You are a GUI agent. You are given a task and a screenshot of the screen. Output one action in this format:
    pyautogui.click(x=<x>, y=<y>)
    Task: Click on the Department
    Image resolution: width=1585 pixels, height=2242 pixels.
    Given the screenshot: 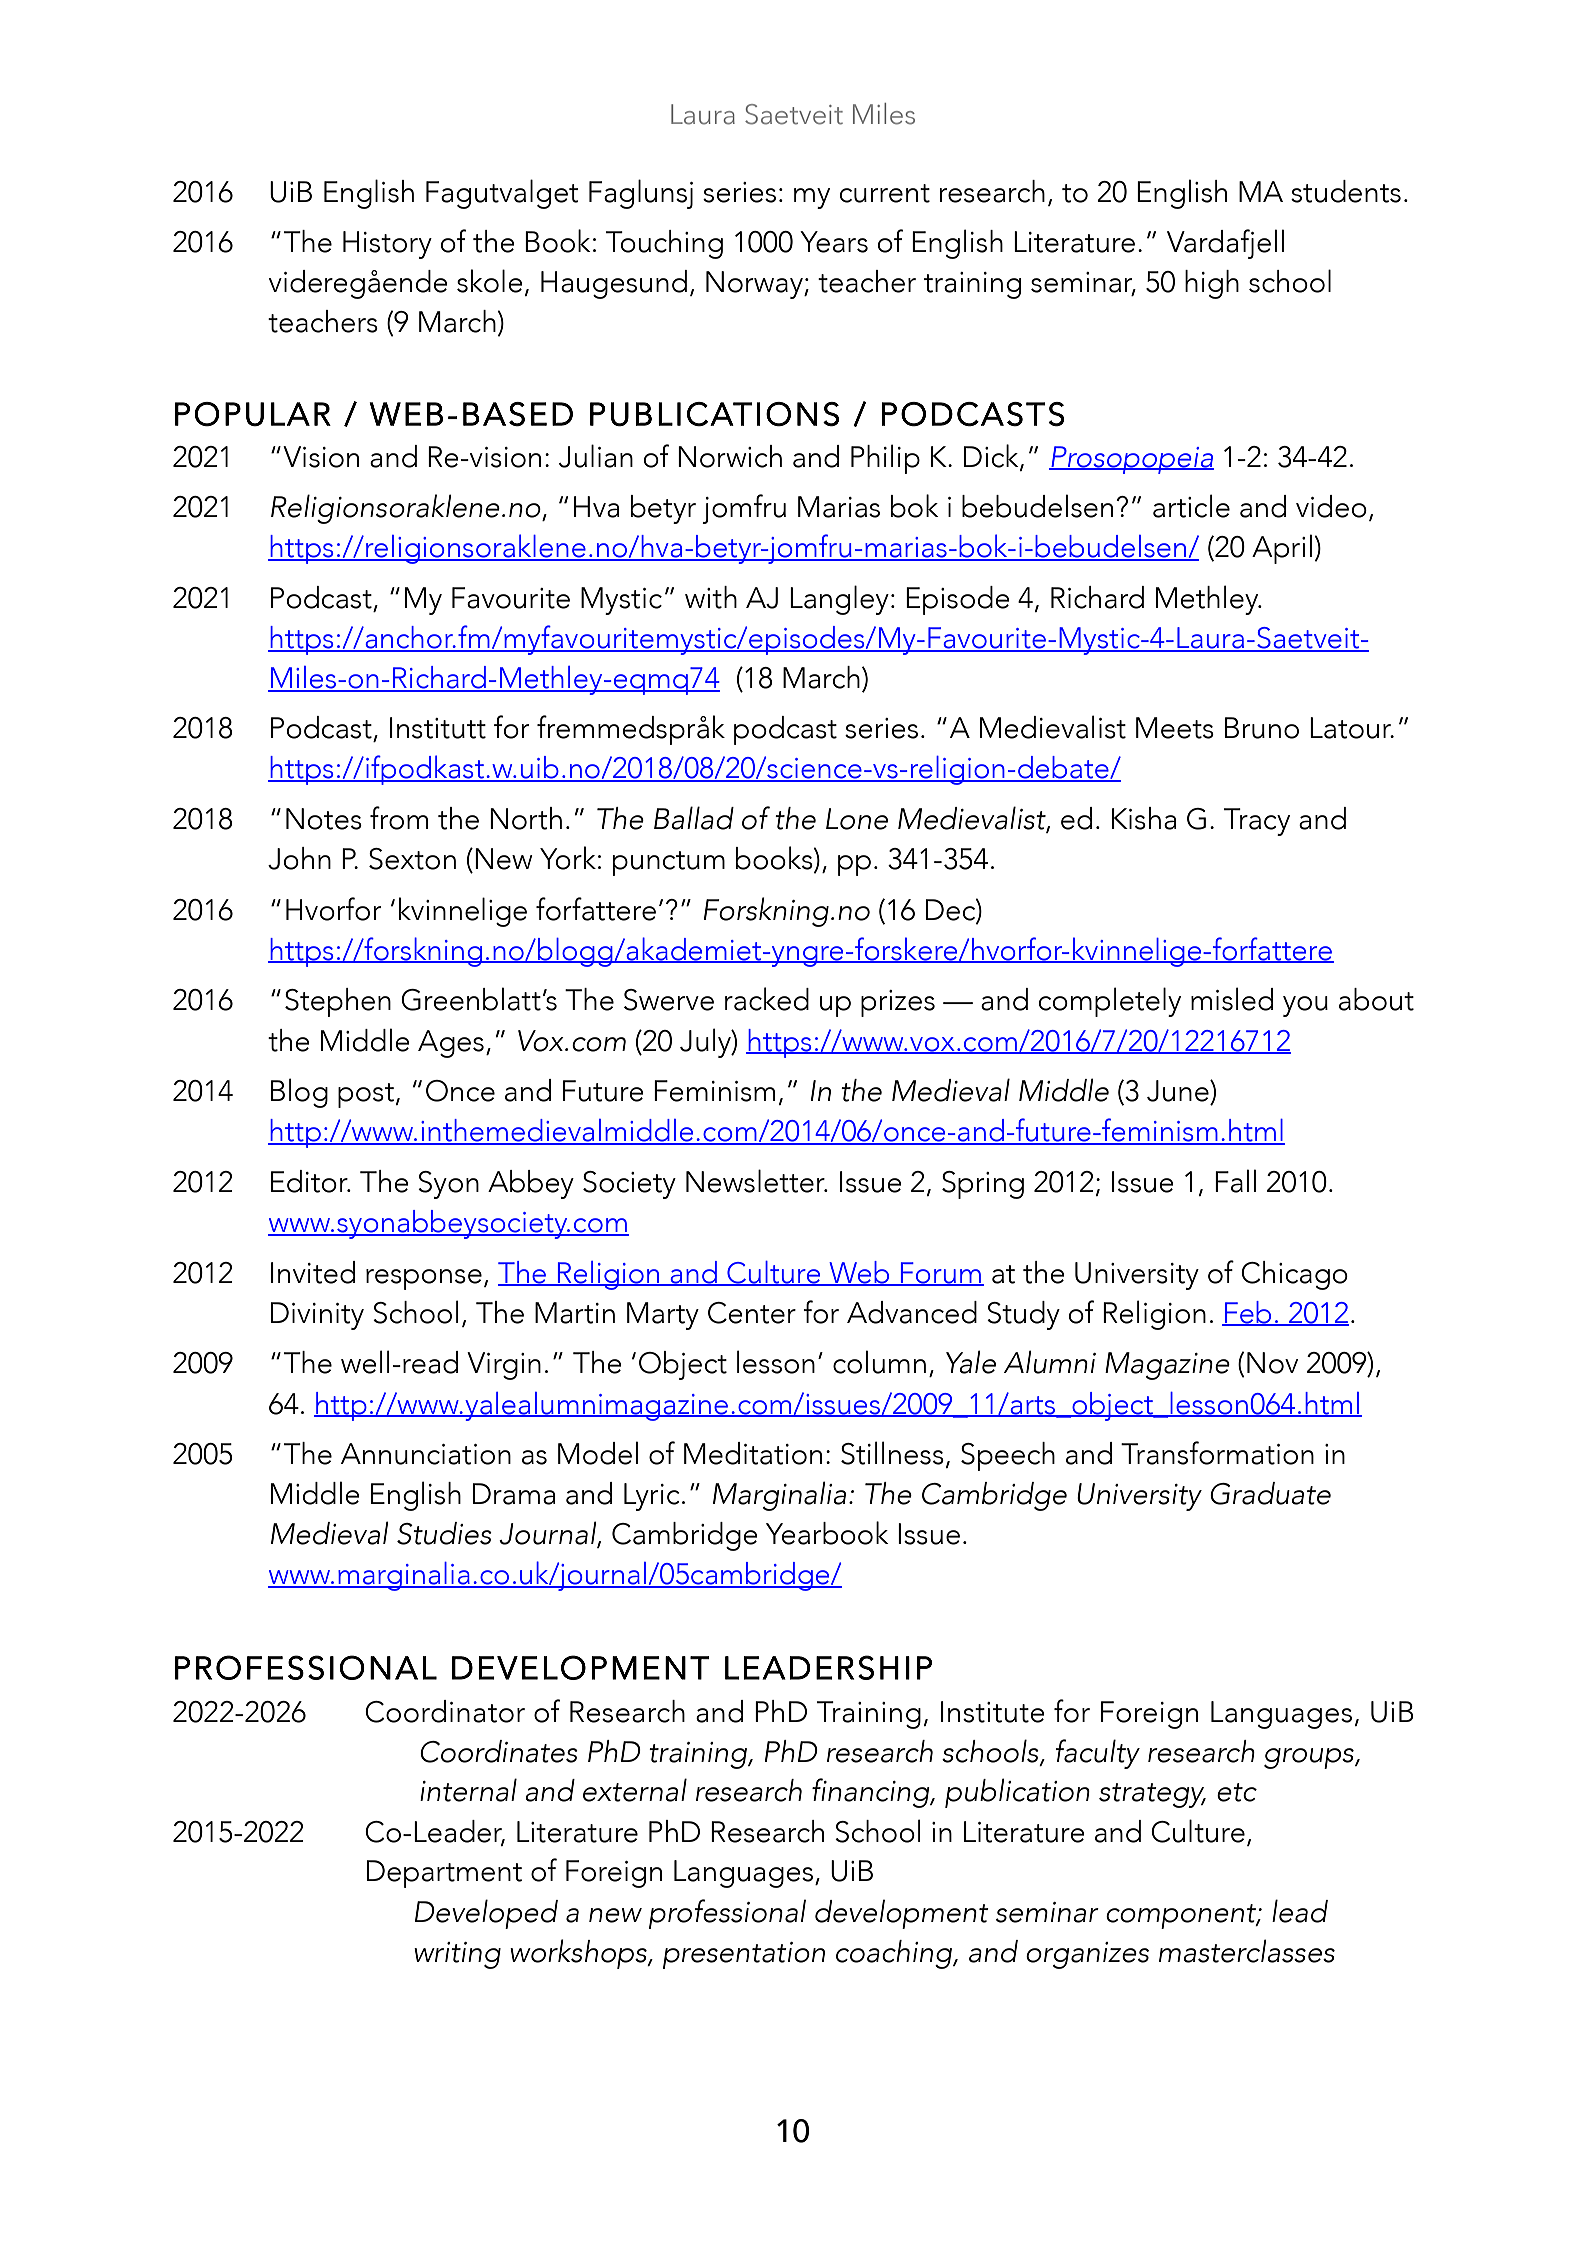 What is the action you would take?
    pyautogui.click(x=444, y=1874)
